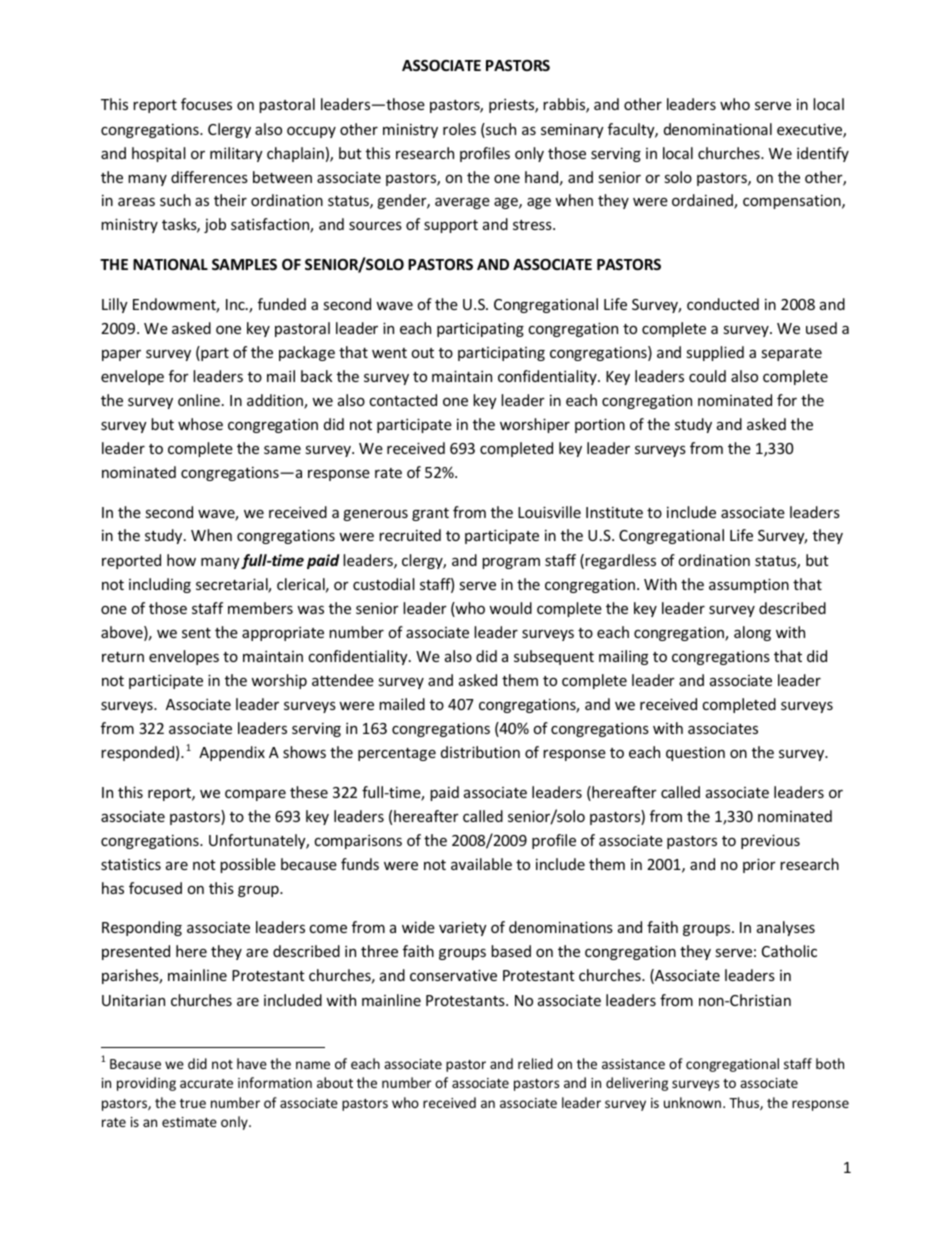  Describe the element at coordinates (206, 104) in the screenshot. I see `focuses` at that location.
